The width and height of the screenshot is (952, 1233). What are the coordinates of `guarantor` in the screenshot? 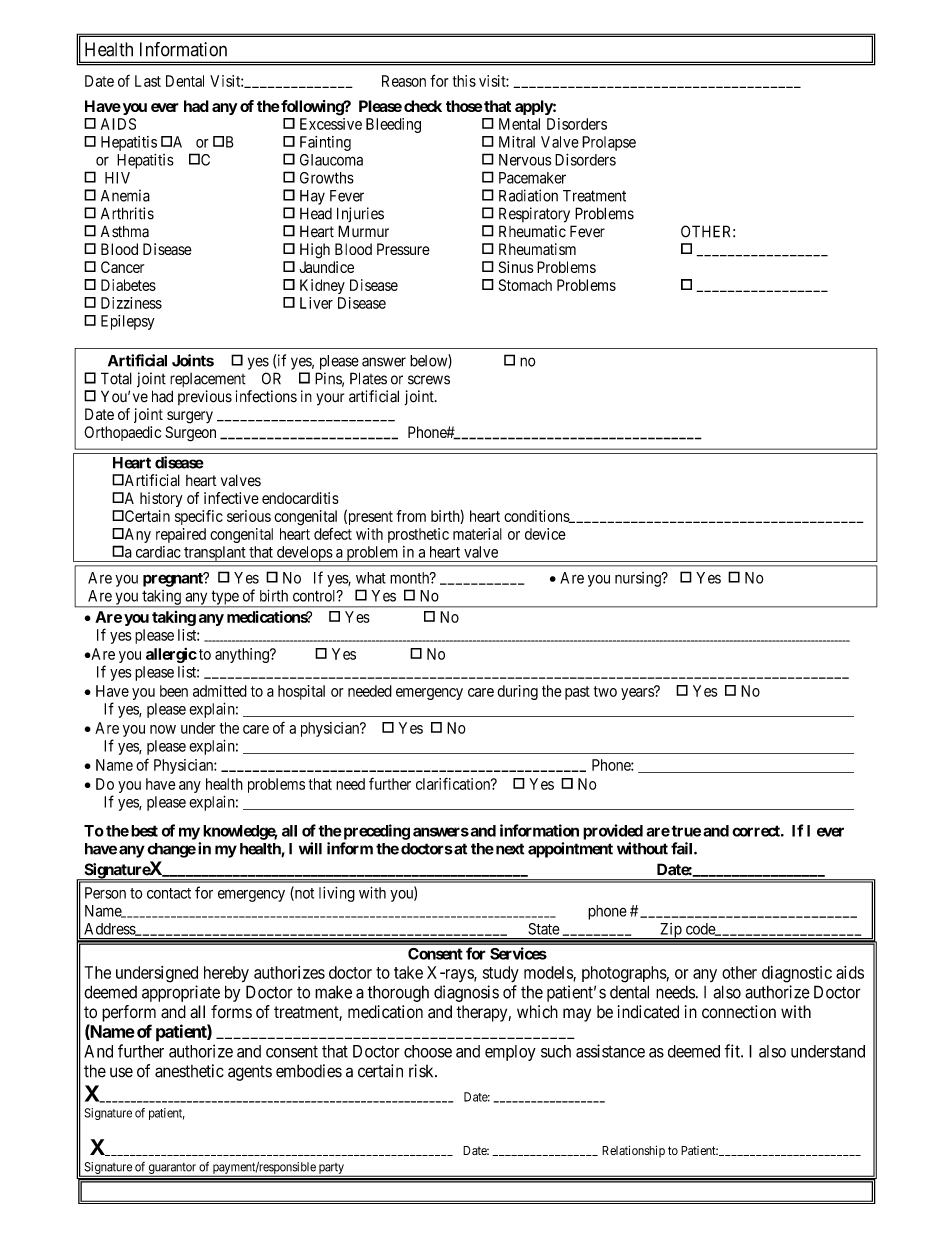 It's located at (172, 1169).
